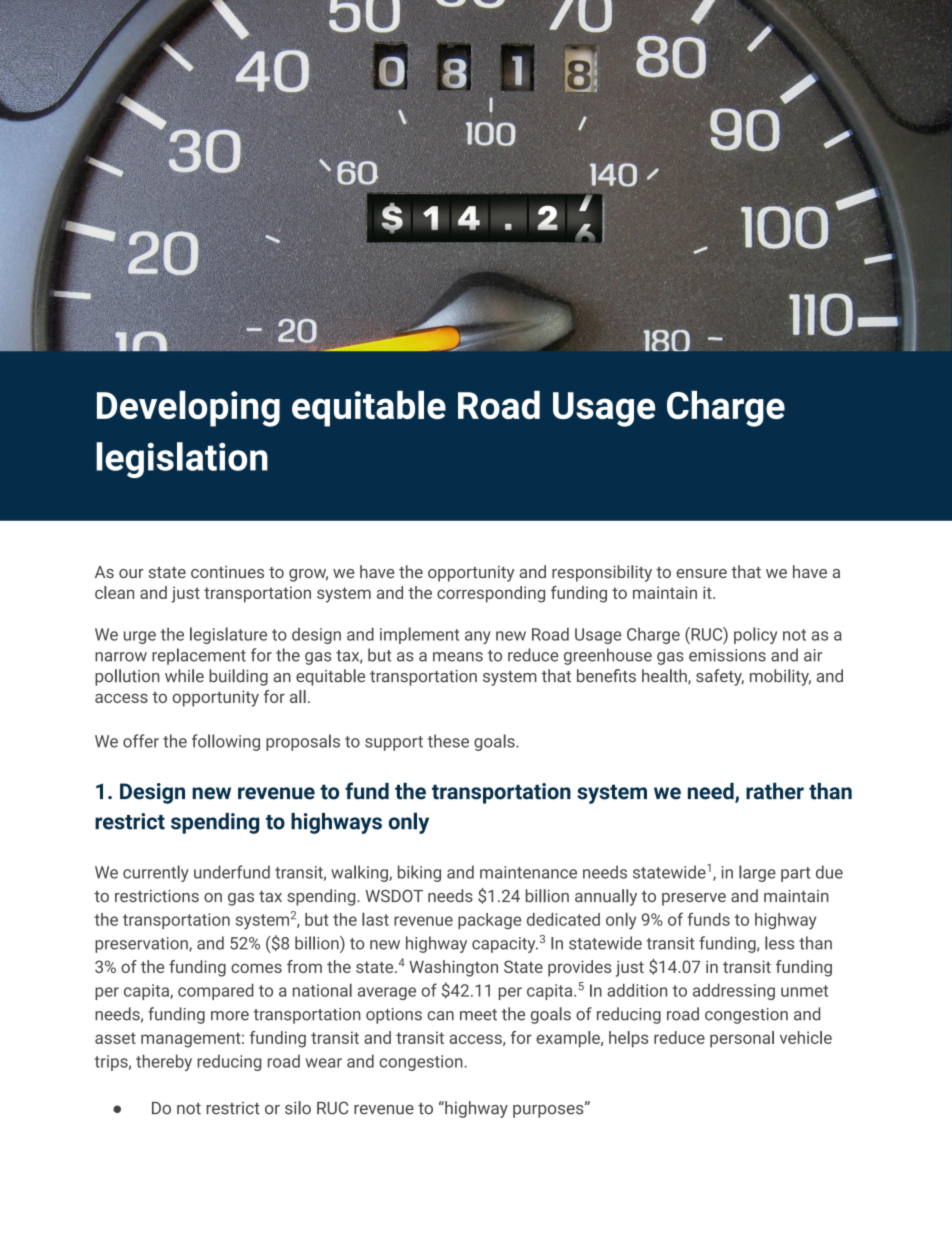 This screenshot has height=1233, width=952. What do you see at coordinates (742, 1039) in the screenshot?
I see `personal` at bounding box center [742, 1039].
